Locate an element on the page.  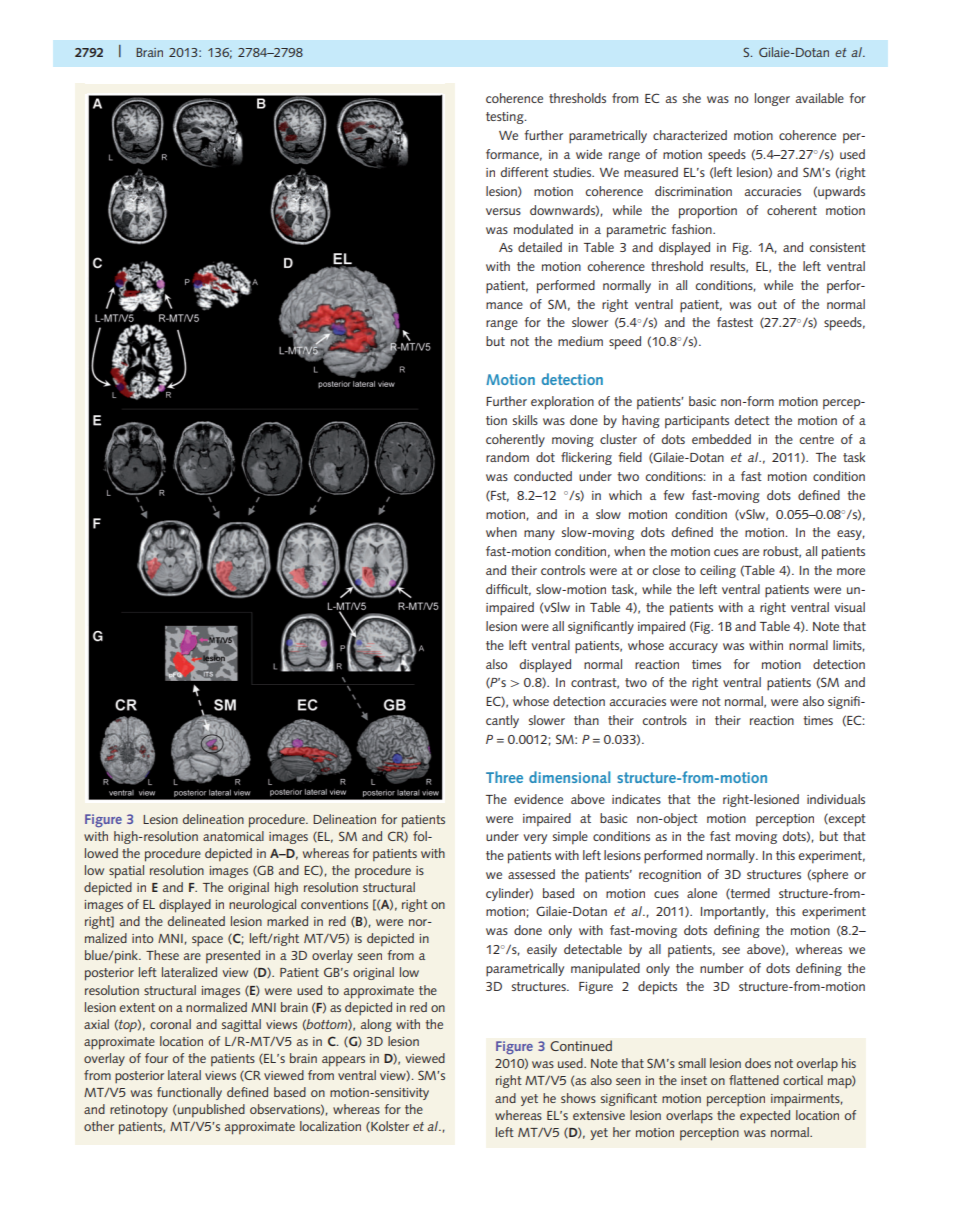
difficult is located at coordinates (508, 590).
